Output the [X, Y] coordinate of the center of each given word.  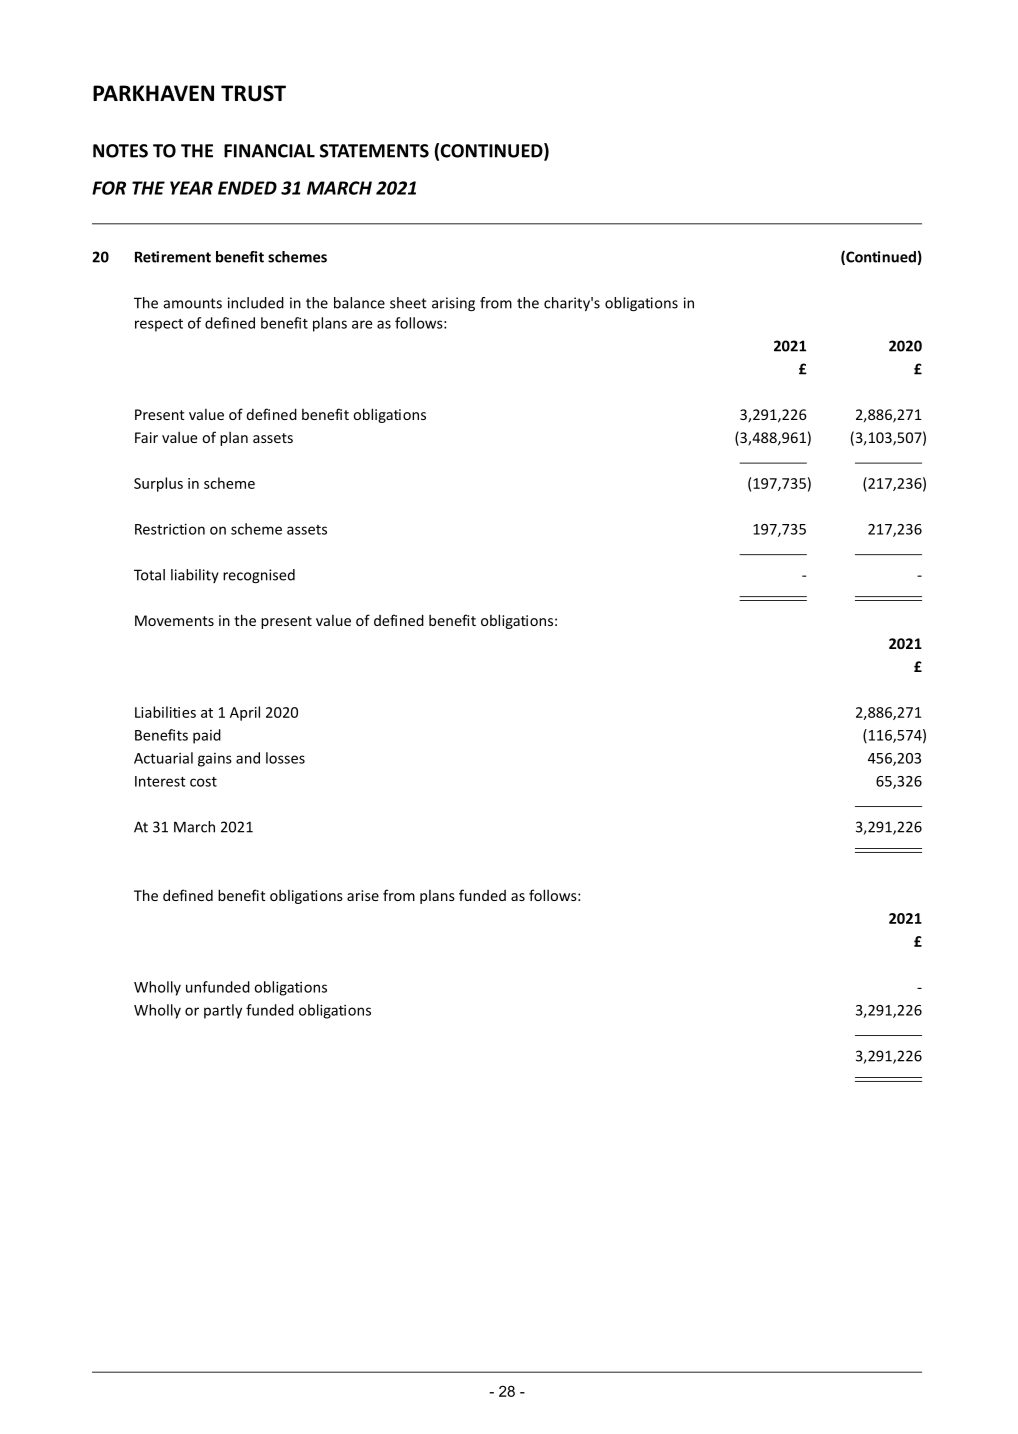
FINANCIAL [269, 151]
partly [223, 1011]
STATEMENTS [374, 151]
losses [285, 758]
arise [363, 895]
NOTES [120, 151]
